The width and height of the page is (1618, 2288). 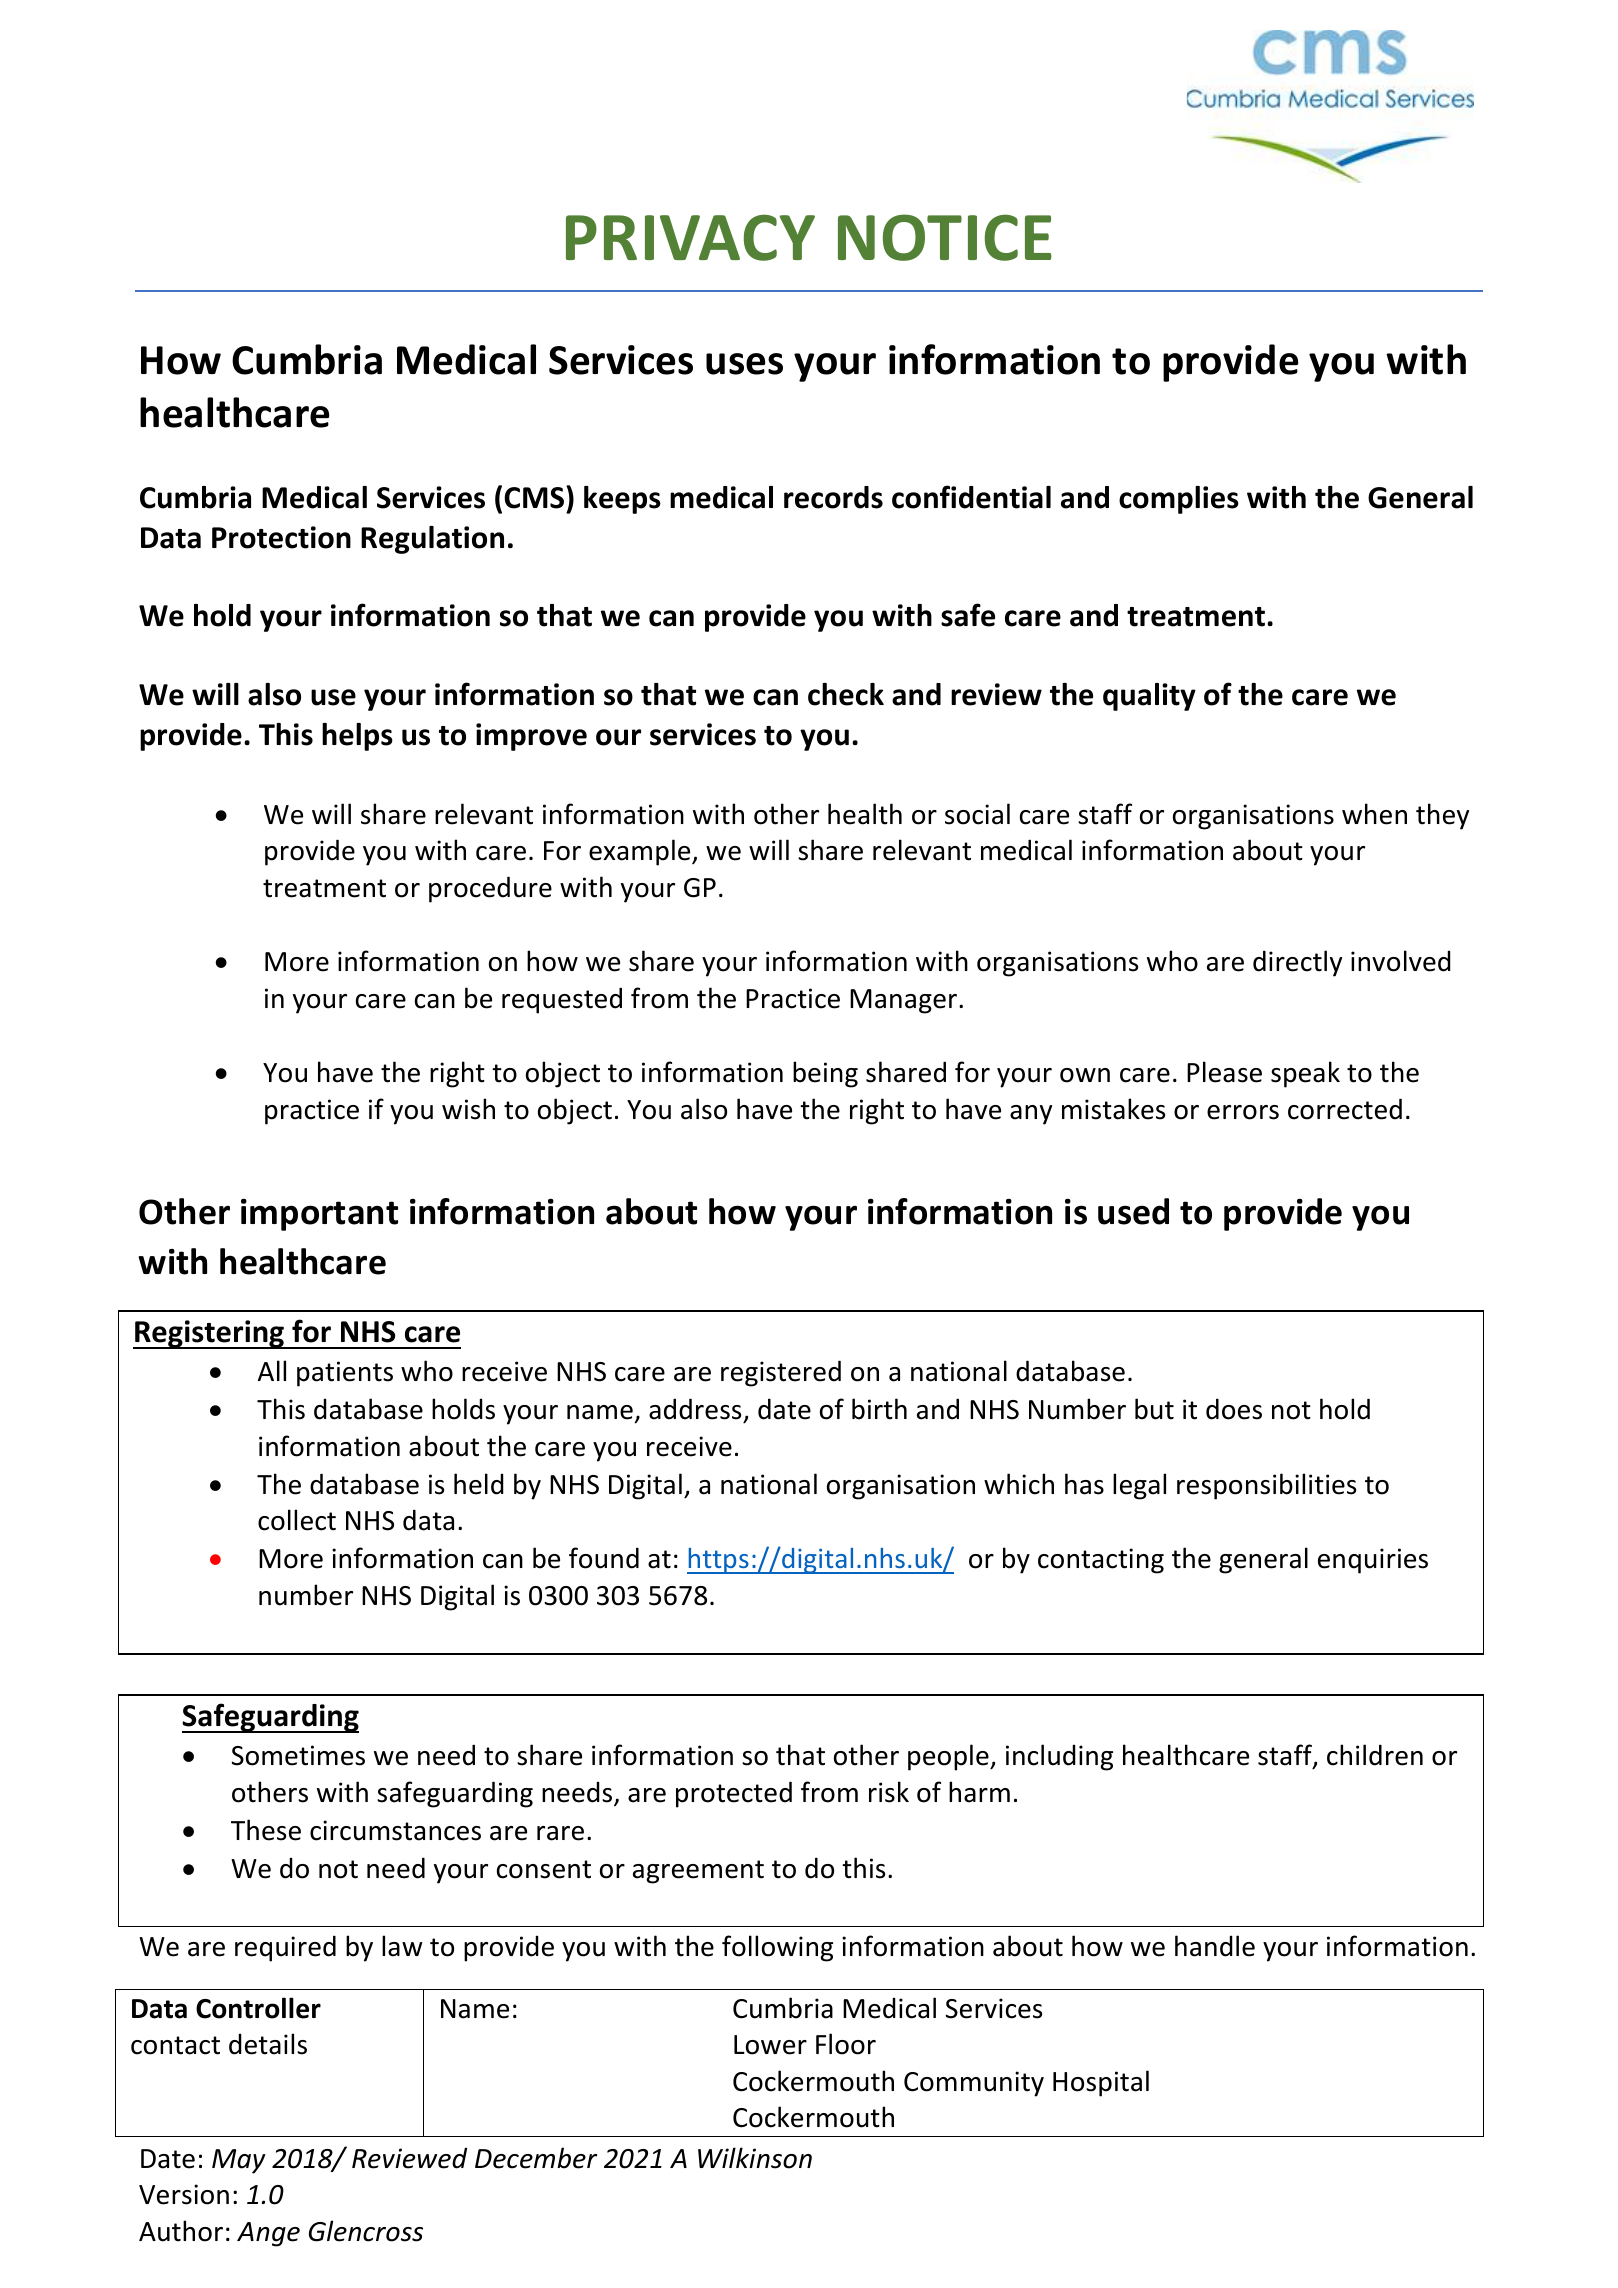 I want to click on Protection, so click(x=281, y=537).
